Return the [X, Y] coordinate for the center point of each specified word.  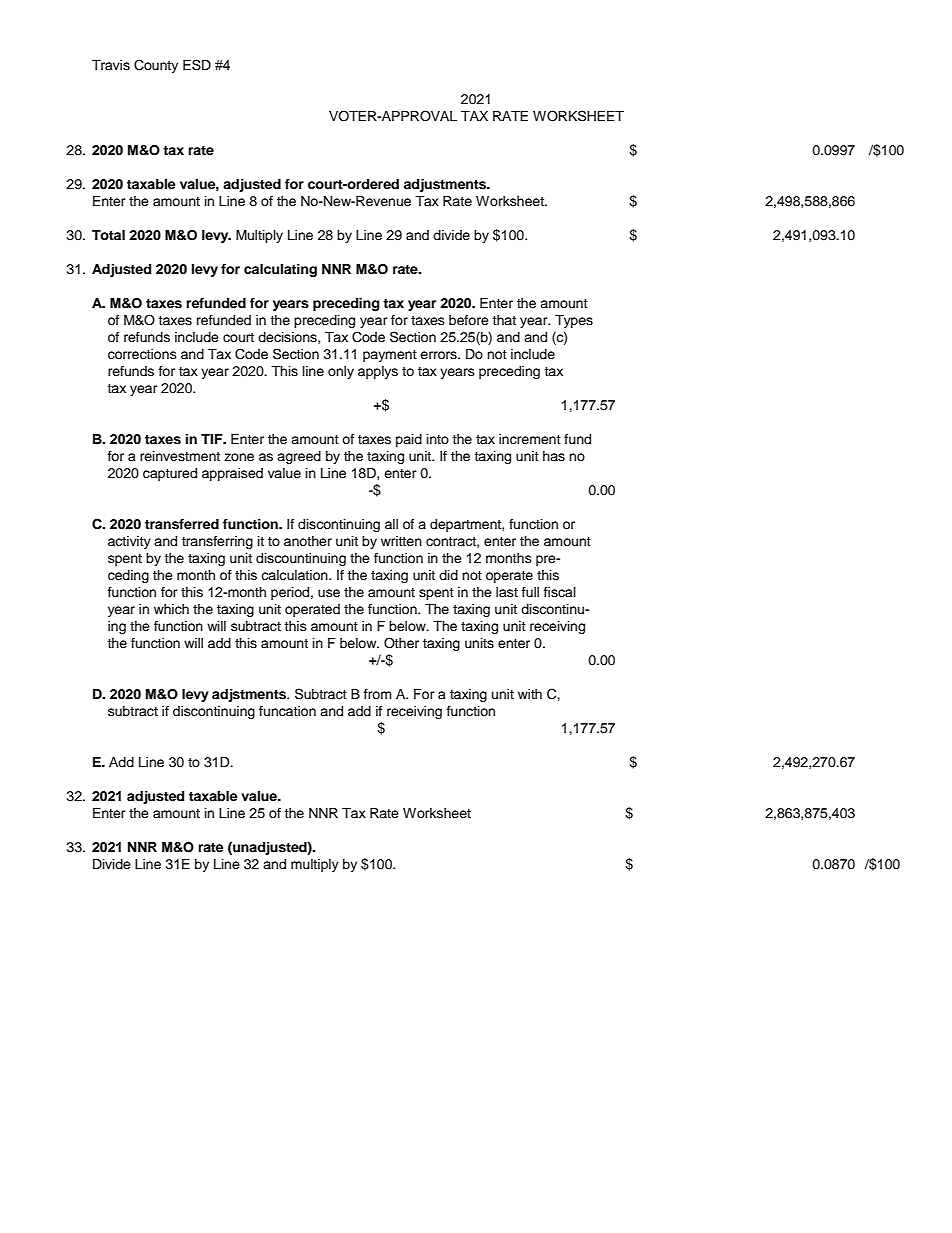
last [507, 592]
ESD [197, 65]
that [504, 320]
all [391, 524]
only [341, 372]
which [171, 609]
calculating [280, 270]
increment [530, 439]
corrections [142, 354]
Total [108, 235]
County [156, 66]
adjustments [446, 185]
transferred [182, 524]
